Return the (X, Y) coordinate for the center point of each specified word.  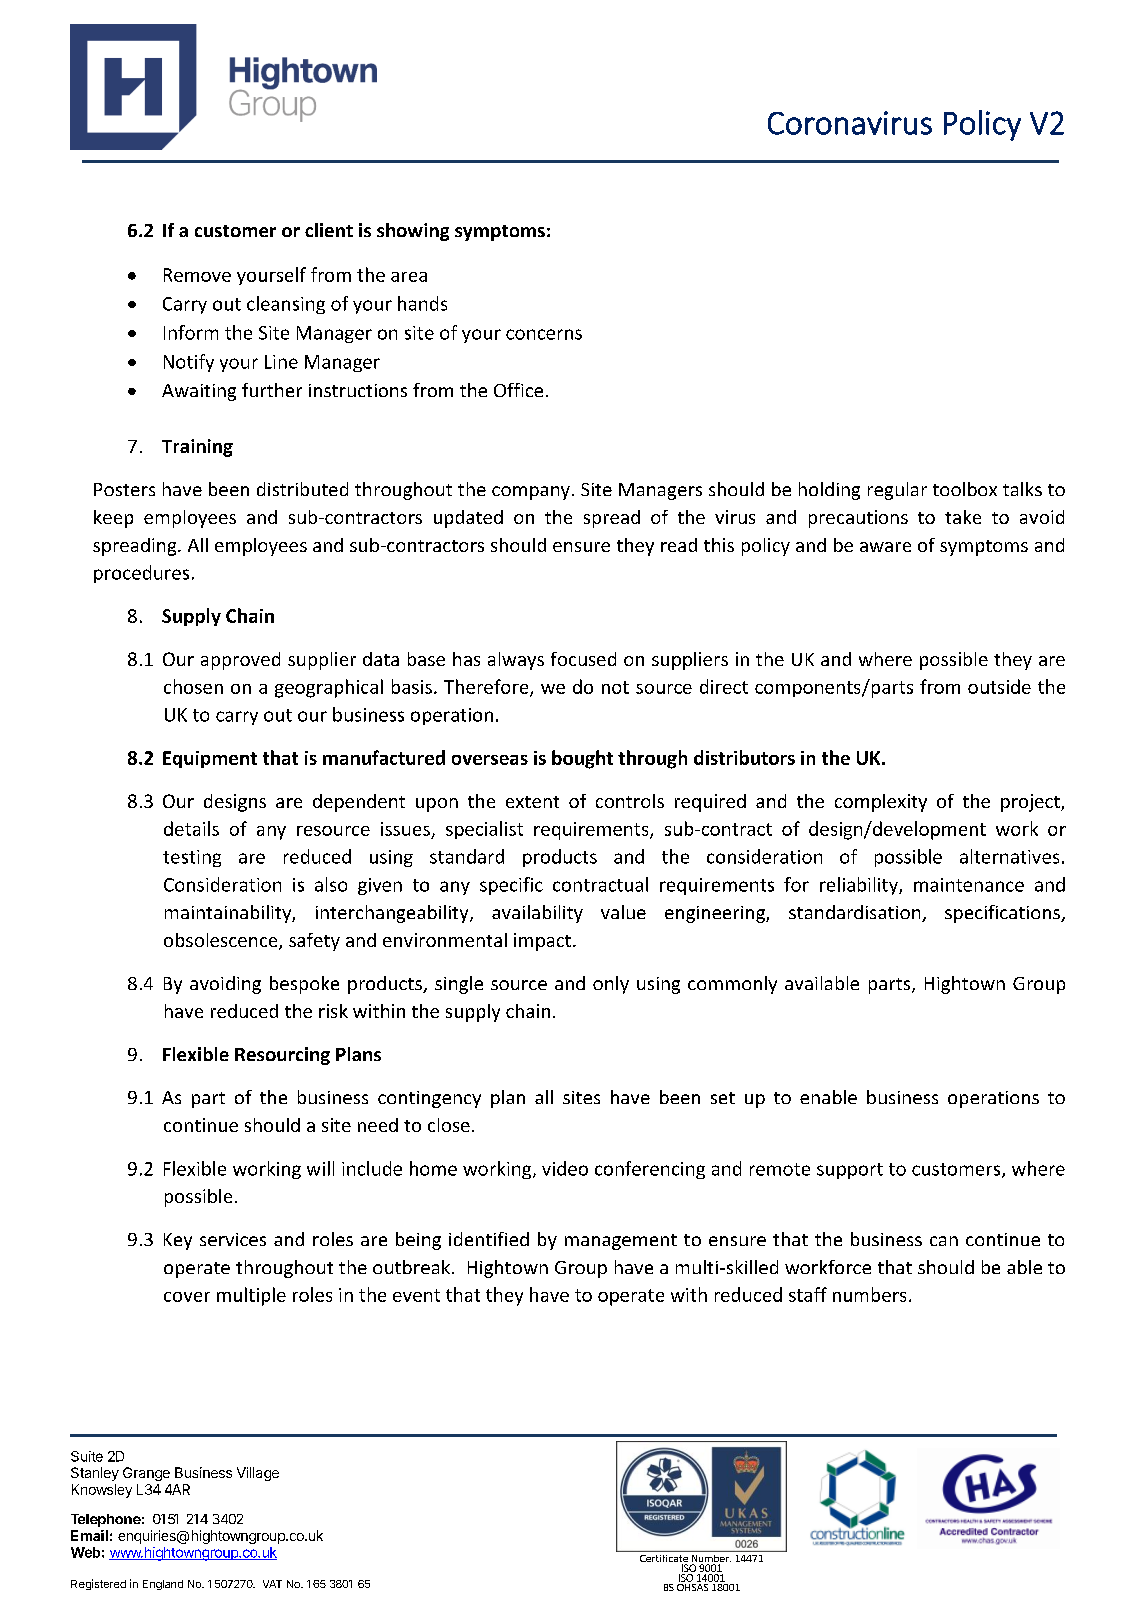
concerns (544, 334)
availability (537, 914)
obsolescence (222, 941)
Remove (197, 275)
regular (897, 491)
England (163, 1585)
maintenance (969, 885)
